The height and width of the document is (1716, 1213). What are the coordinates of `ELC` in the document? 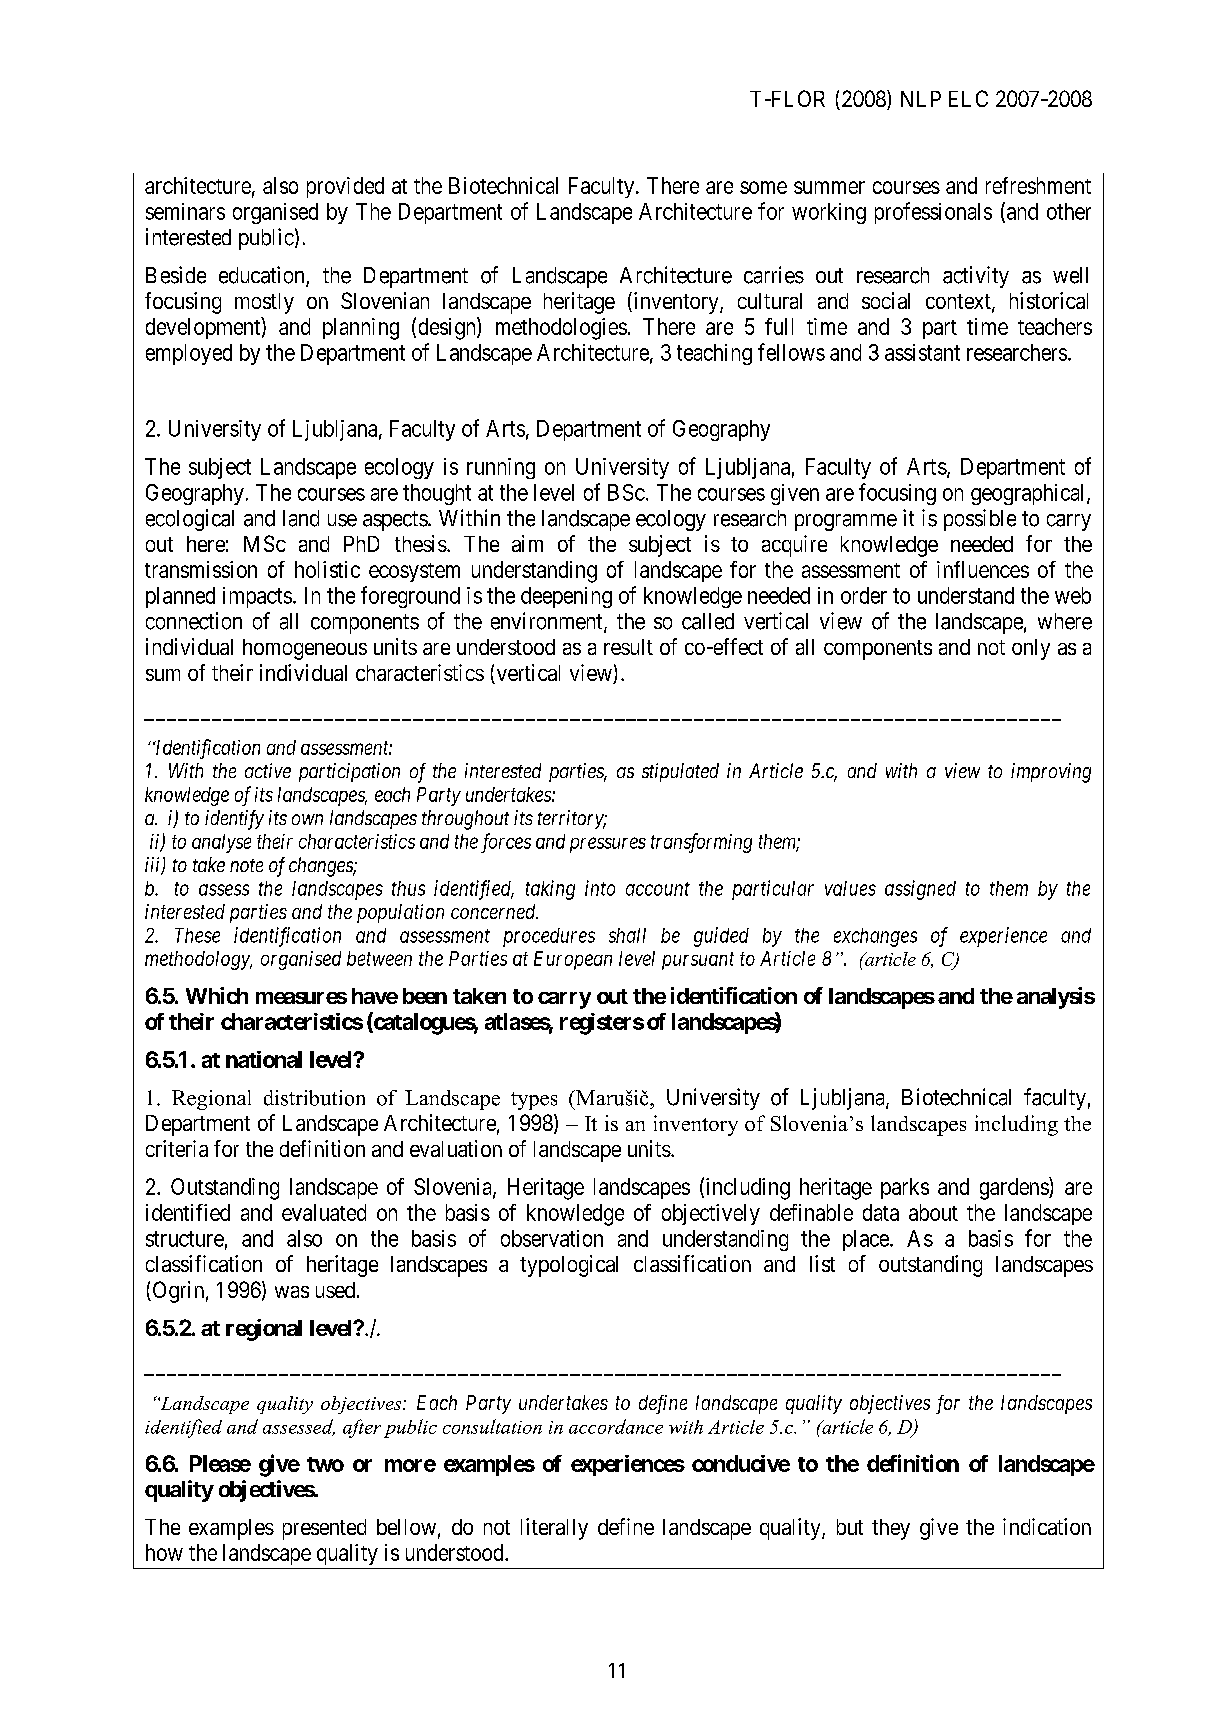 It's located at (968, 98).
